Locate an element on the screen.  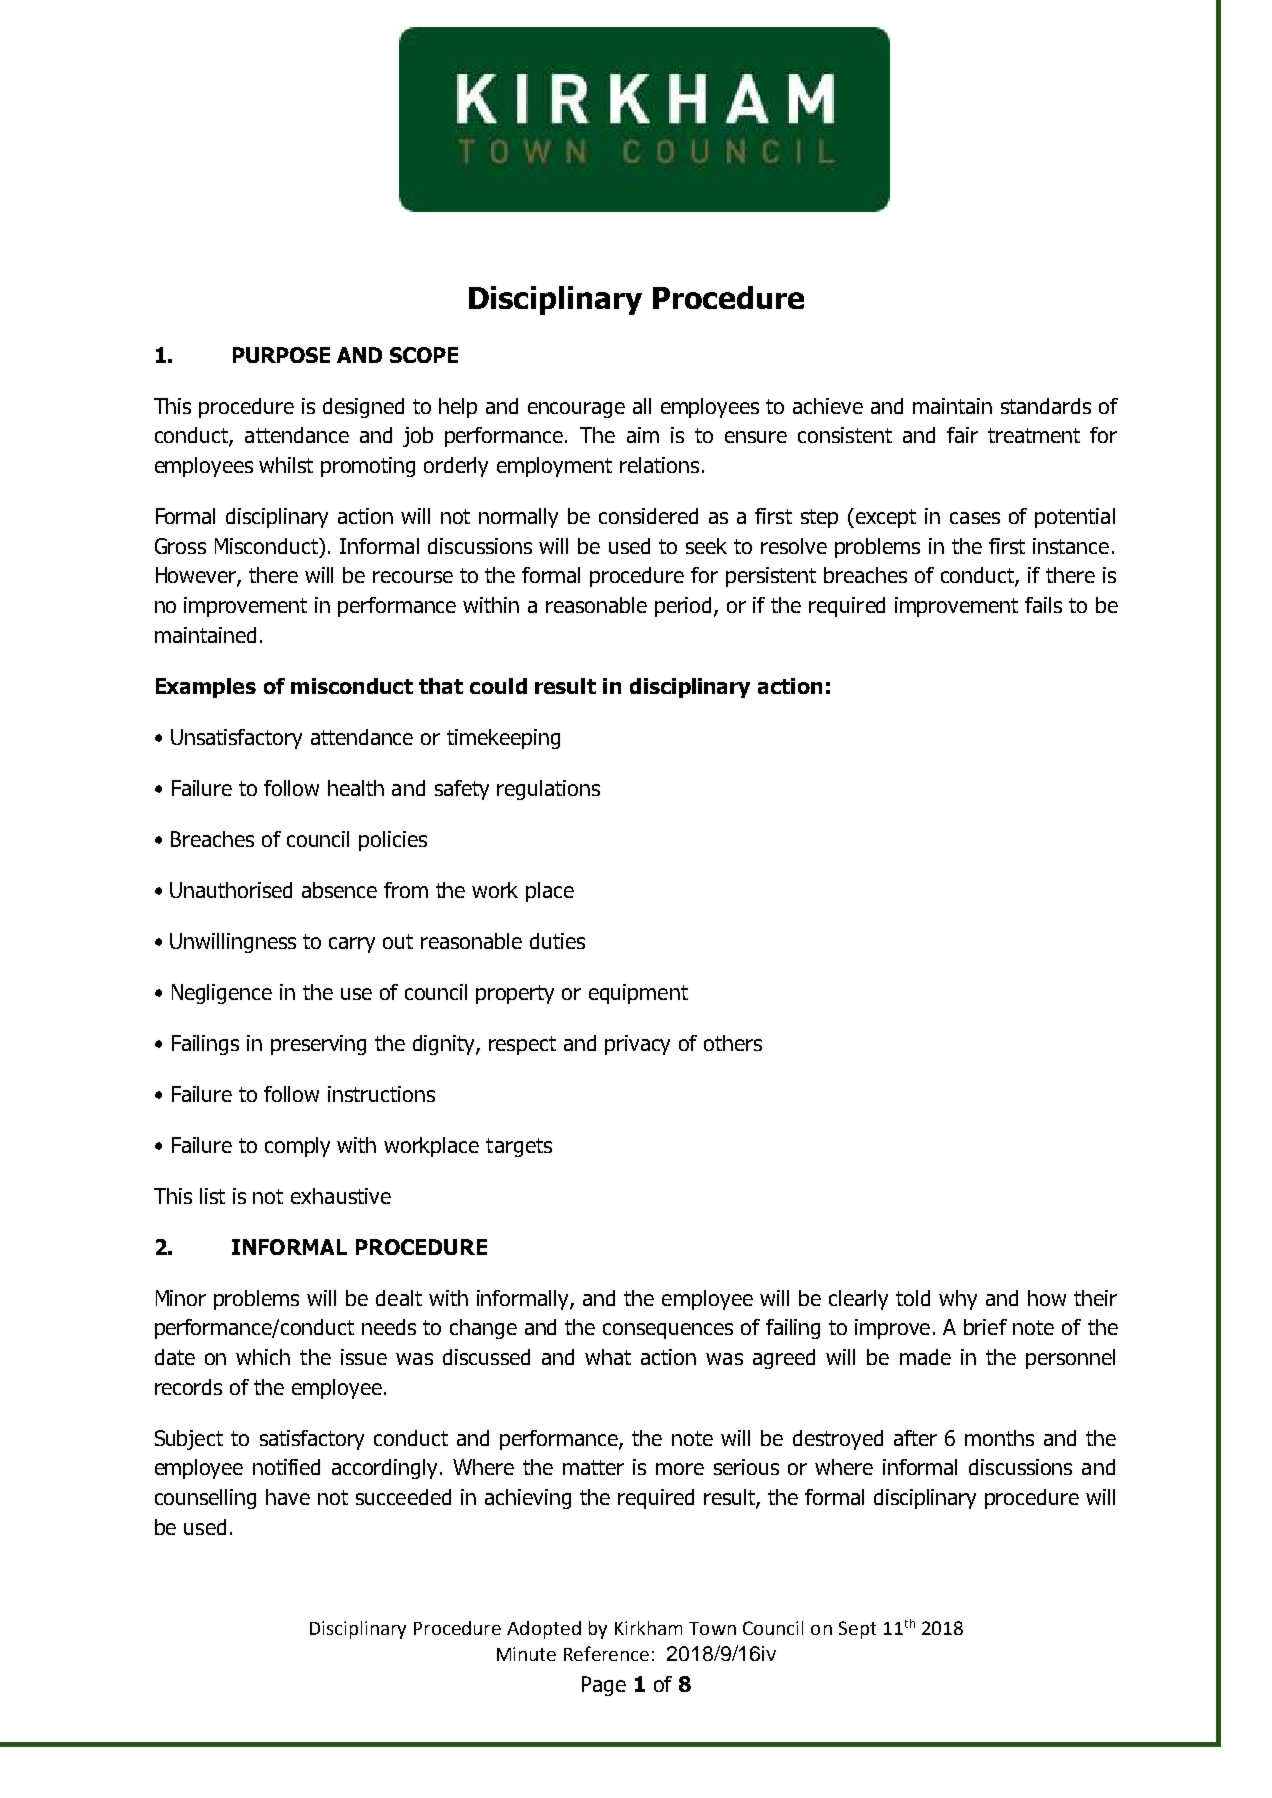
PURPOSE is located at coordinates (281, 355).
